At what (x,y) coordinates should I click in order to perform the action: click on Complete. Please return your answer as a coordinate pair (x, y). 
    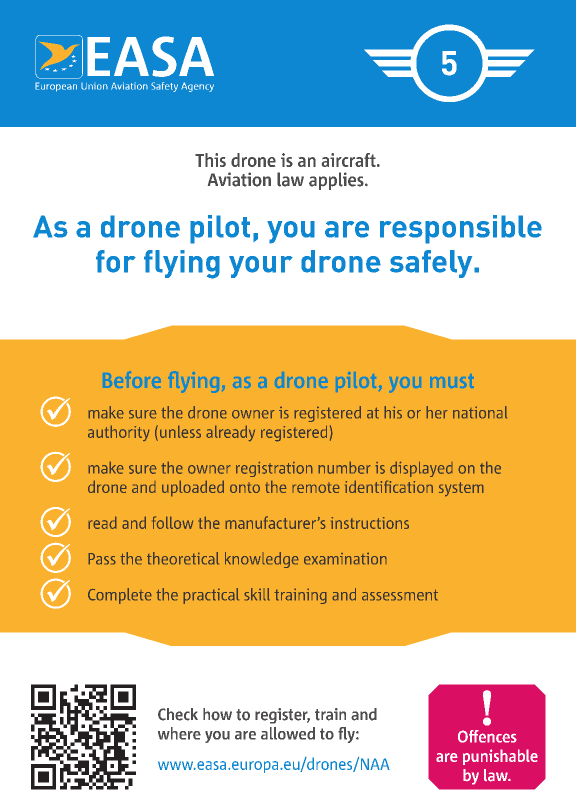
    Looking at the image, I should click on (120, 596).
